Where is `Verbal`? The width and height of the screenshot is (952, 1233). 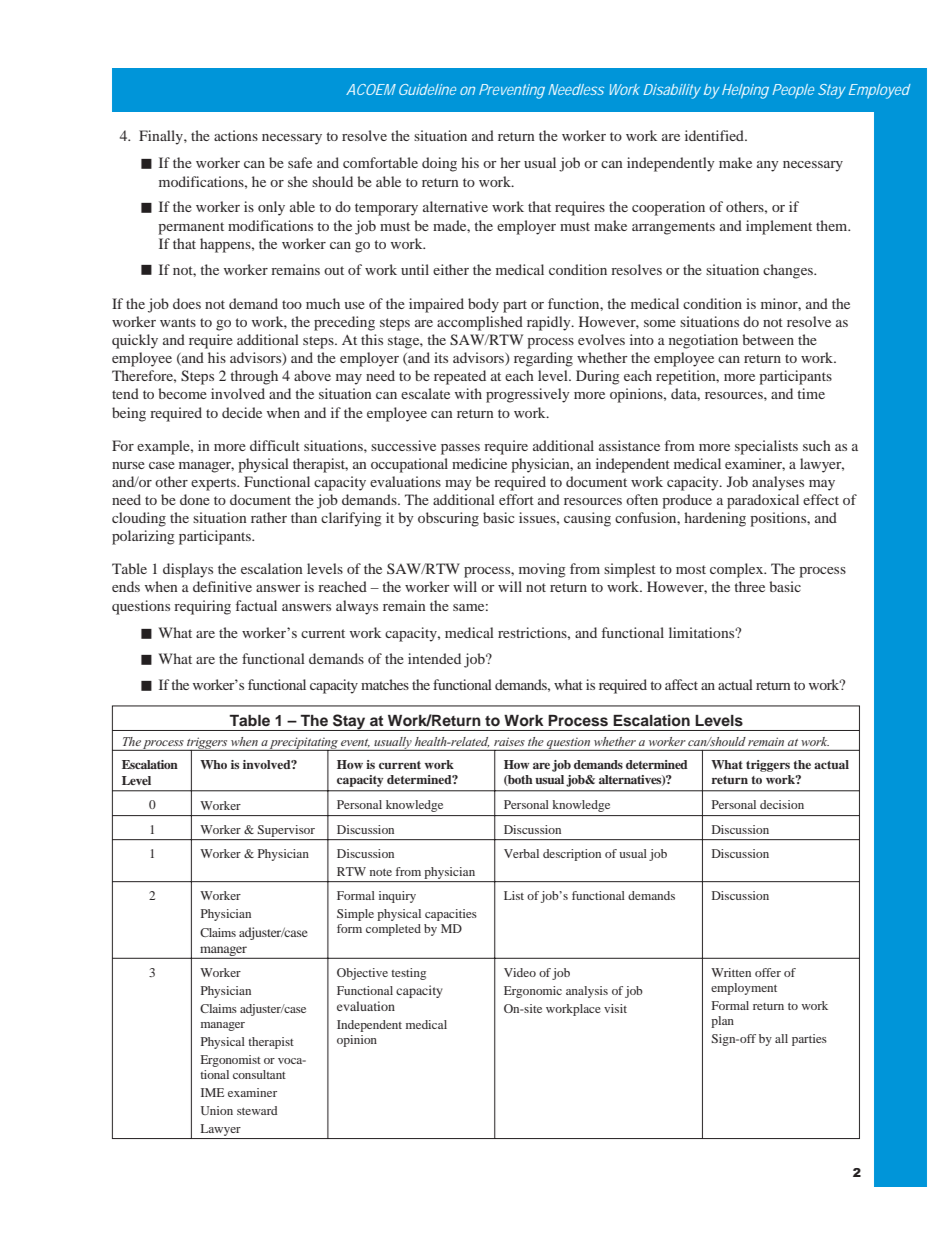
Verbal is located at coordinates (521, 853).
